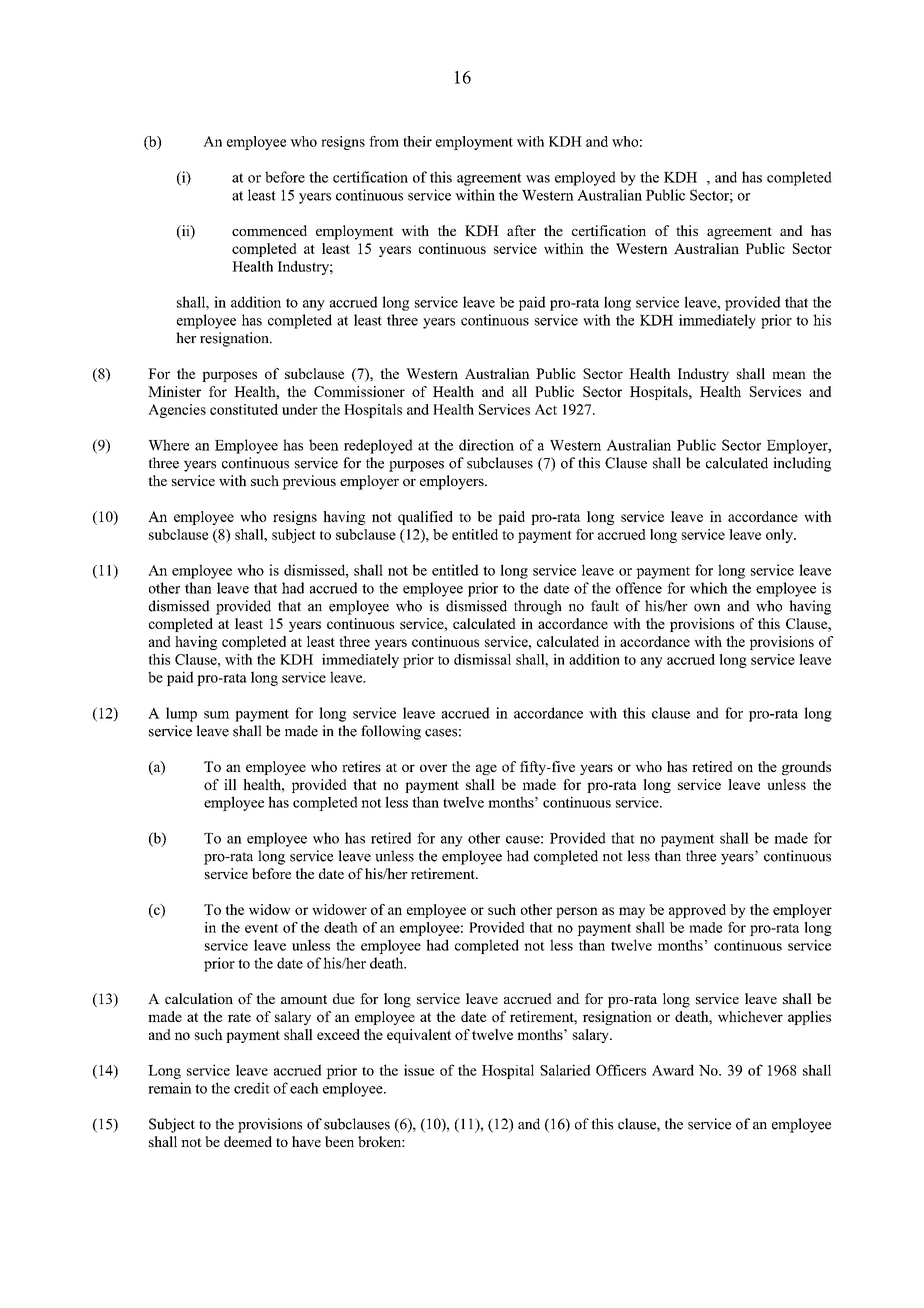 This screenshot has height=1308, width=924. I want to click on sum, so click(217, 715).
